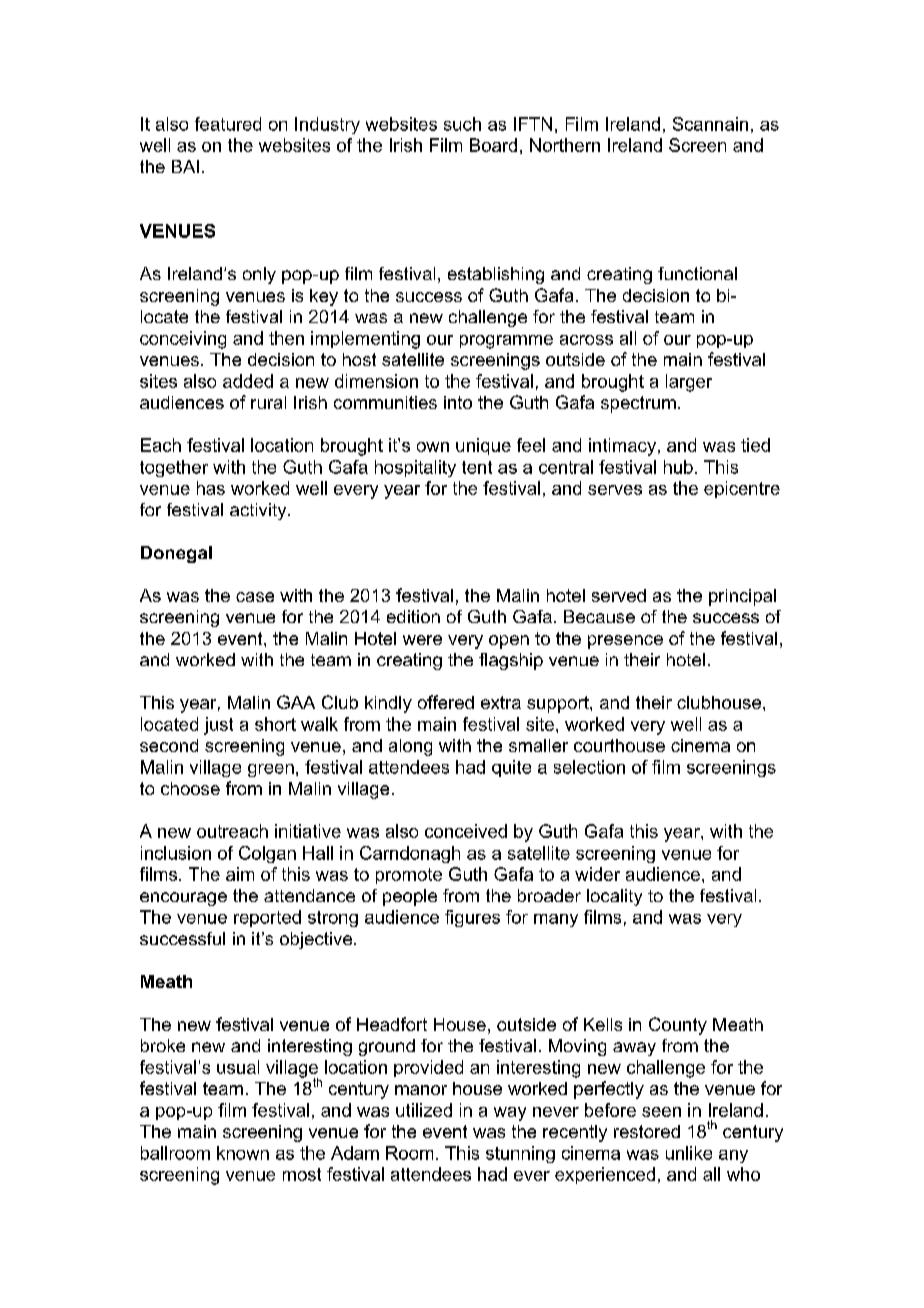  Describe the element at coordinates (625, 642) in the image. I see `presence` at that location.
